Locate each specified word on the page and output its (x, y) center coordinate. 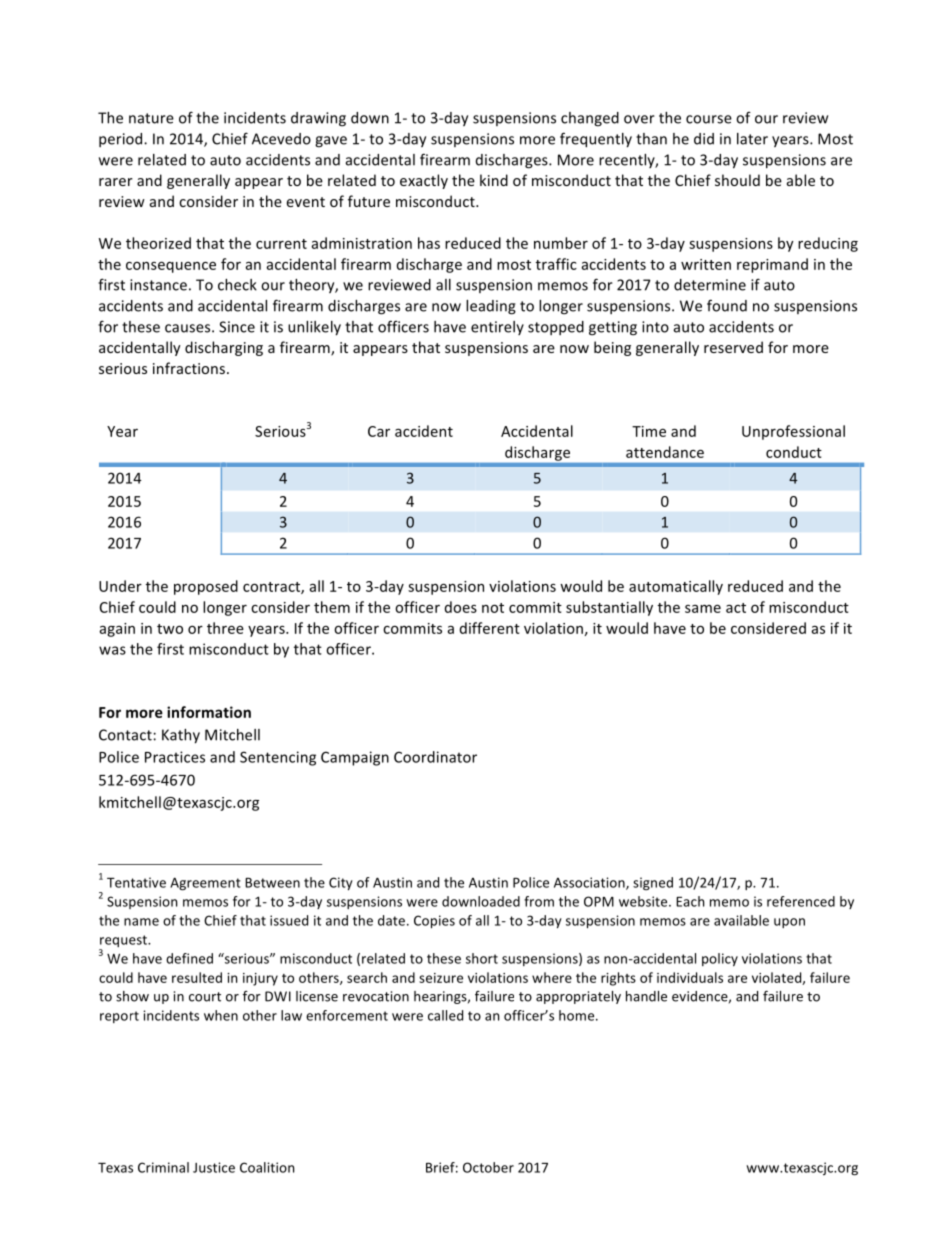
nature (151, 118)
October (488, 1167)
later (752, 139)
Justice (214, 1167)
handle (646, 996)
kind (494, 180)
